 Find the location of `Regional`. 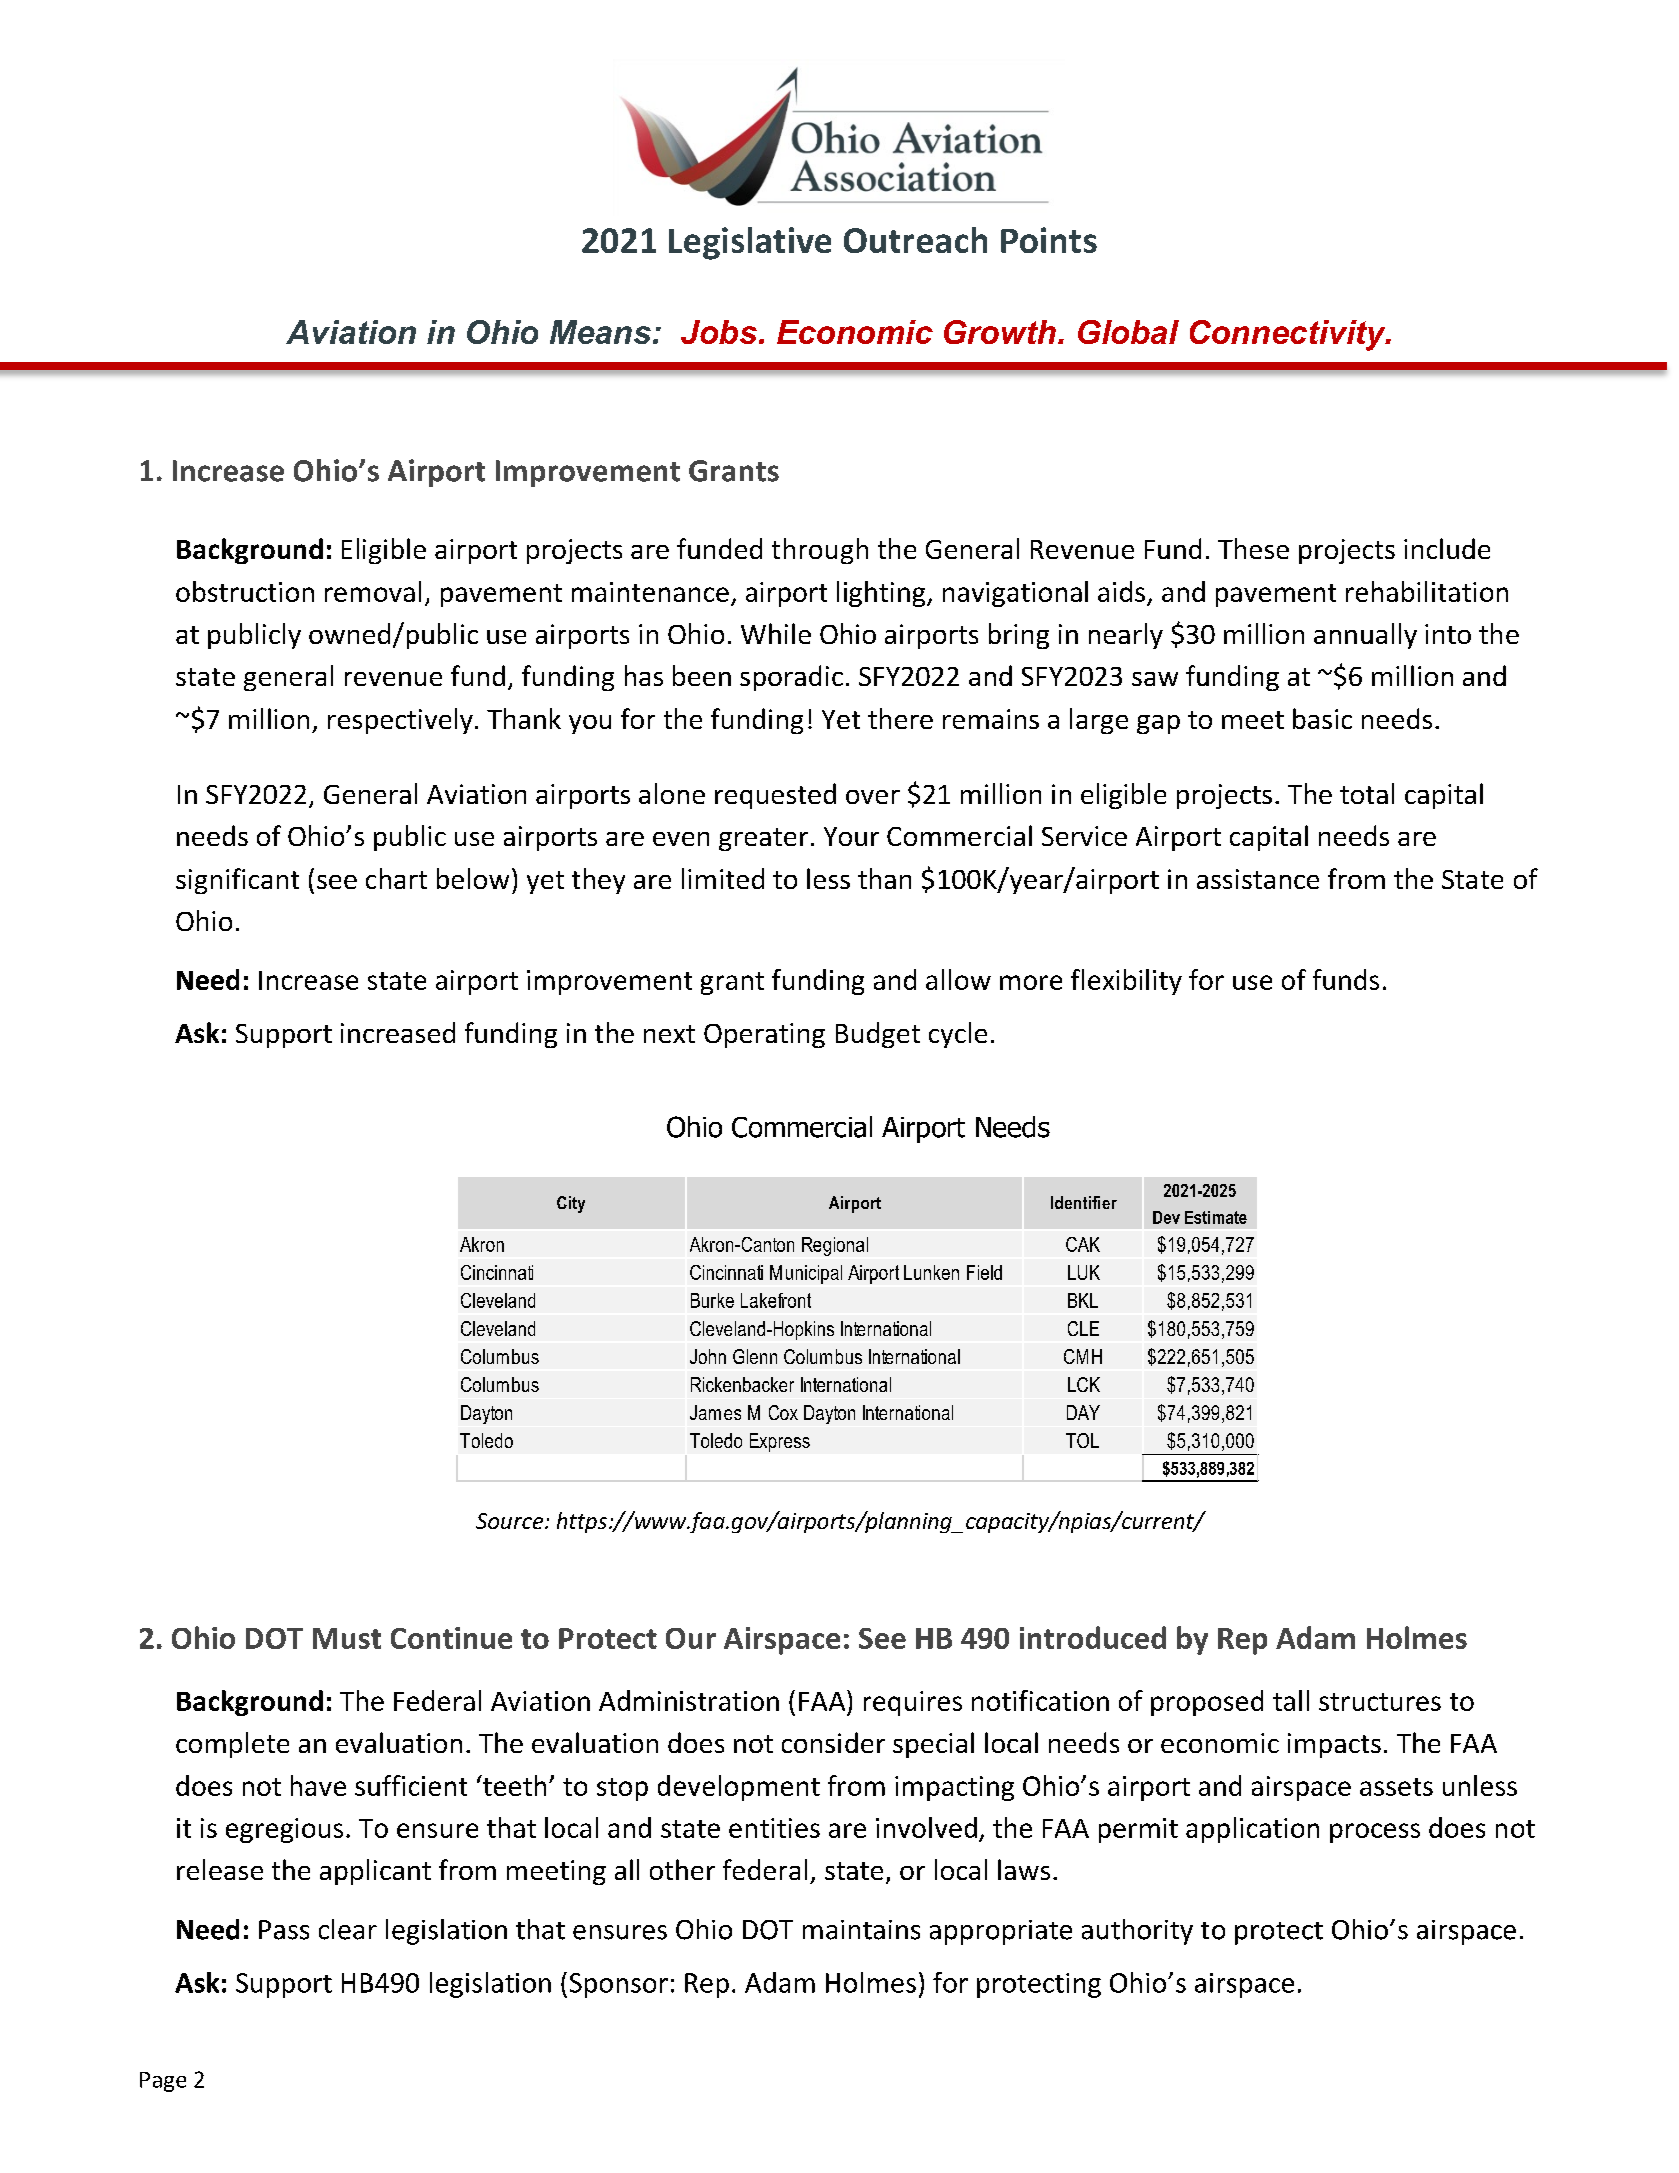

Regional is located at coordinates (835, 1246).
